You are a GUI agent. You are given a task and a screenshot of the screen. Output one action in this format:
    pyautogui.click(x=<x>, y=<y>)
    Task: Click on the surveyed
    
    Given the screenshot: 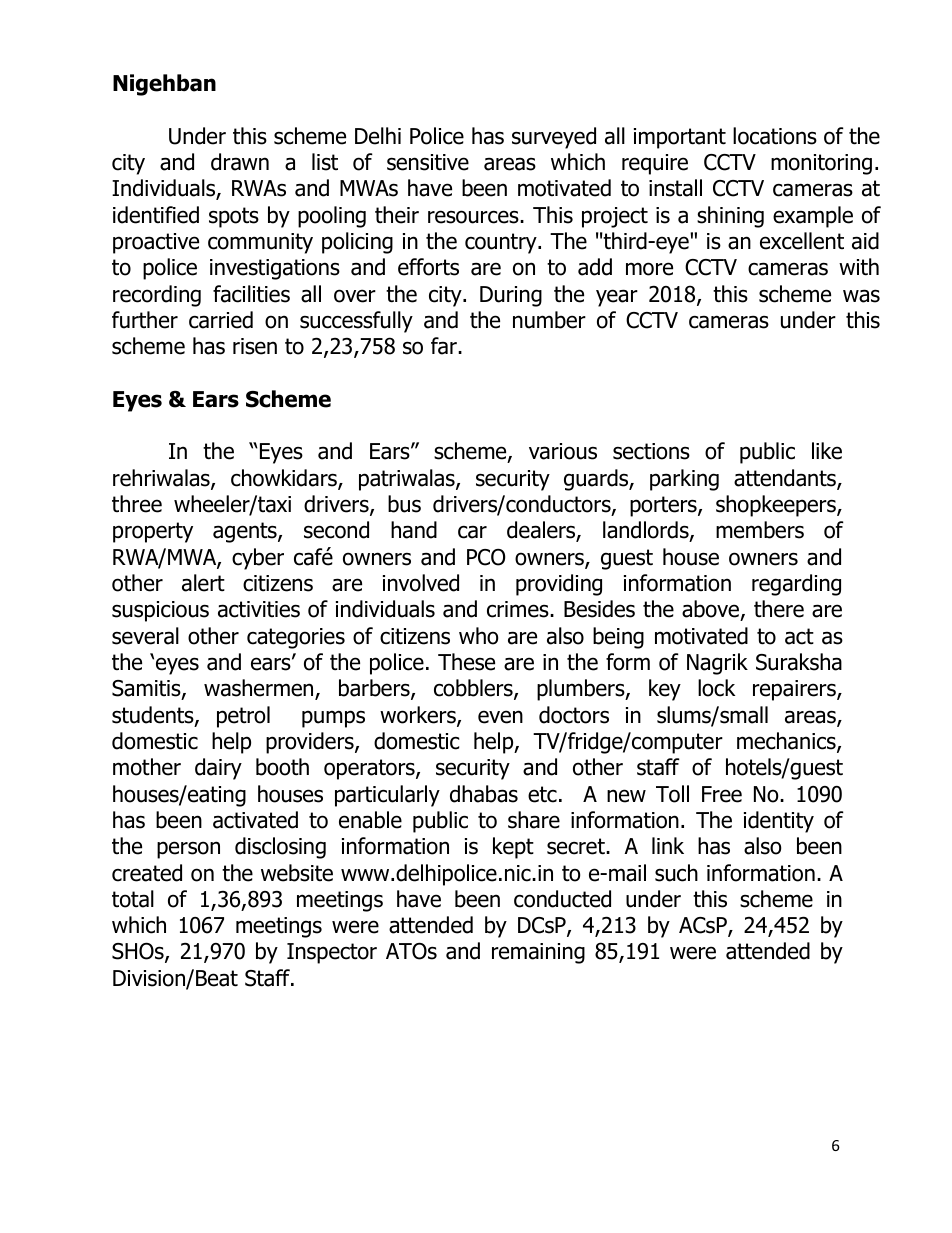 What is the action you would take?
    pyautogui.click(x=554, y=138)
